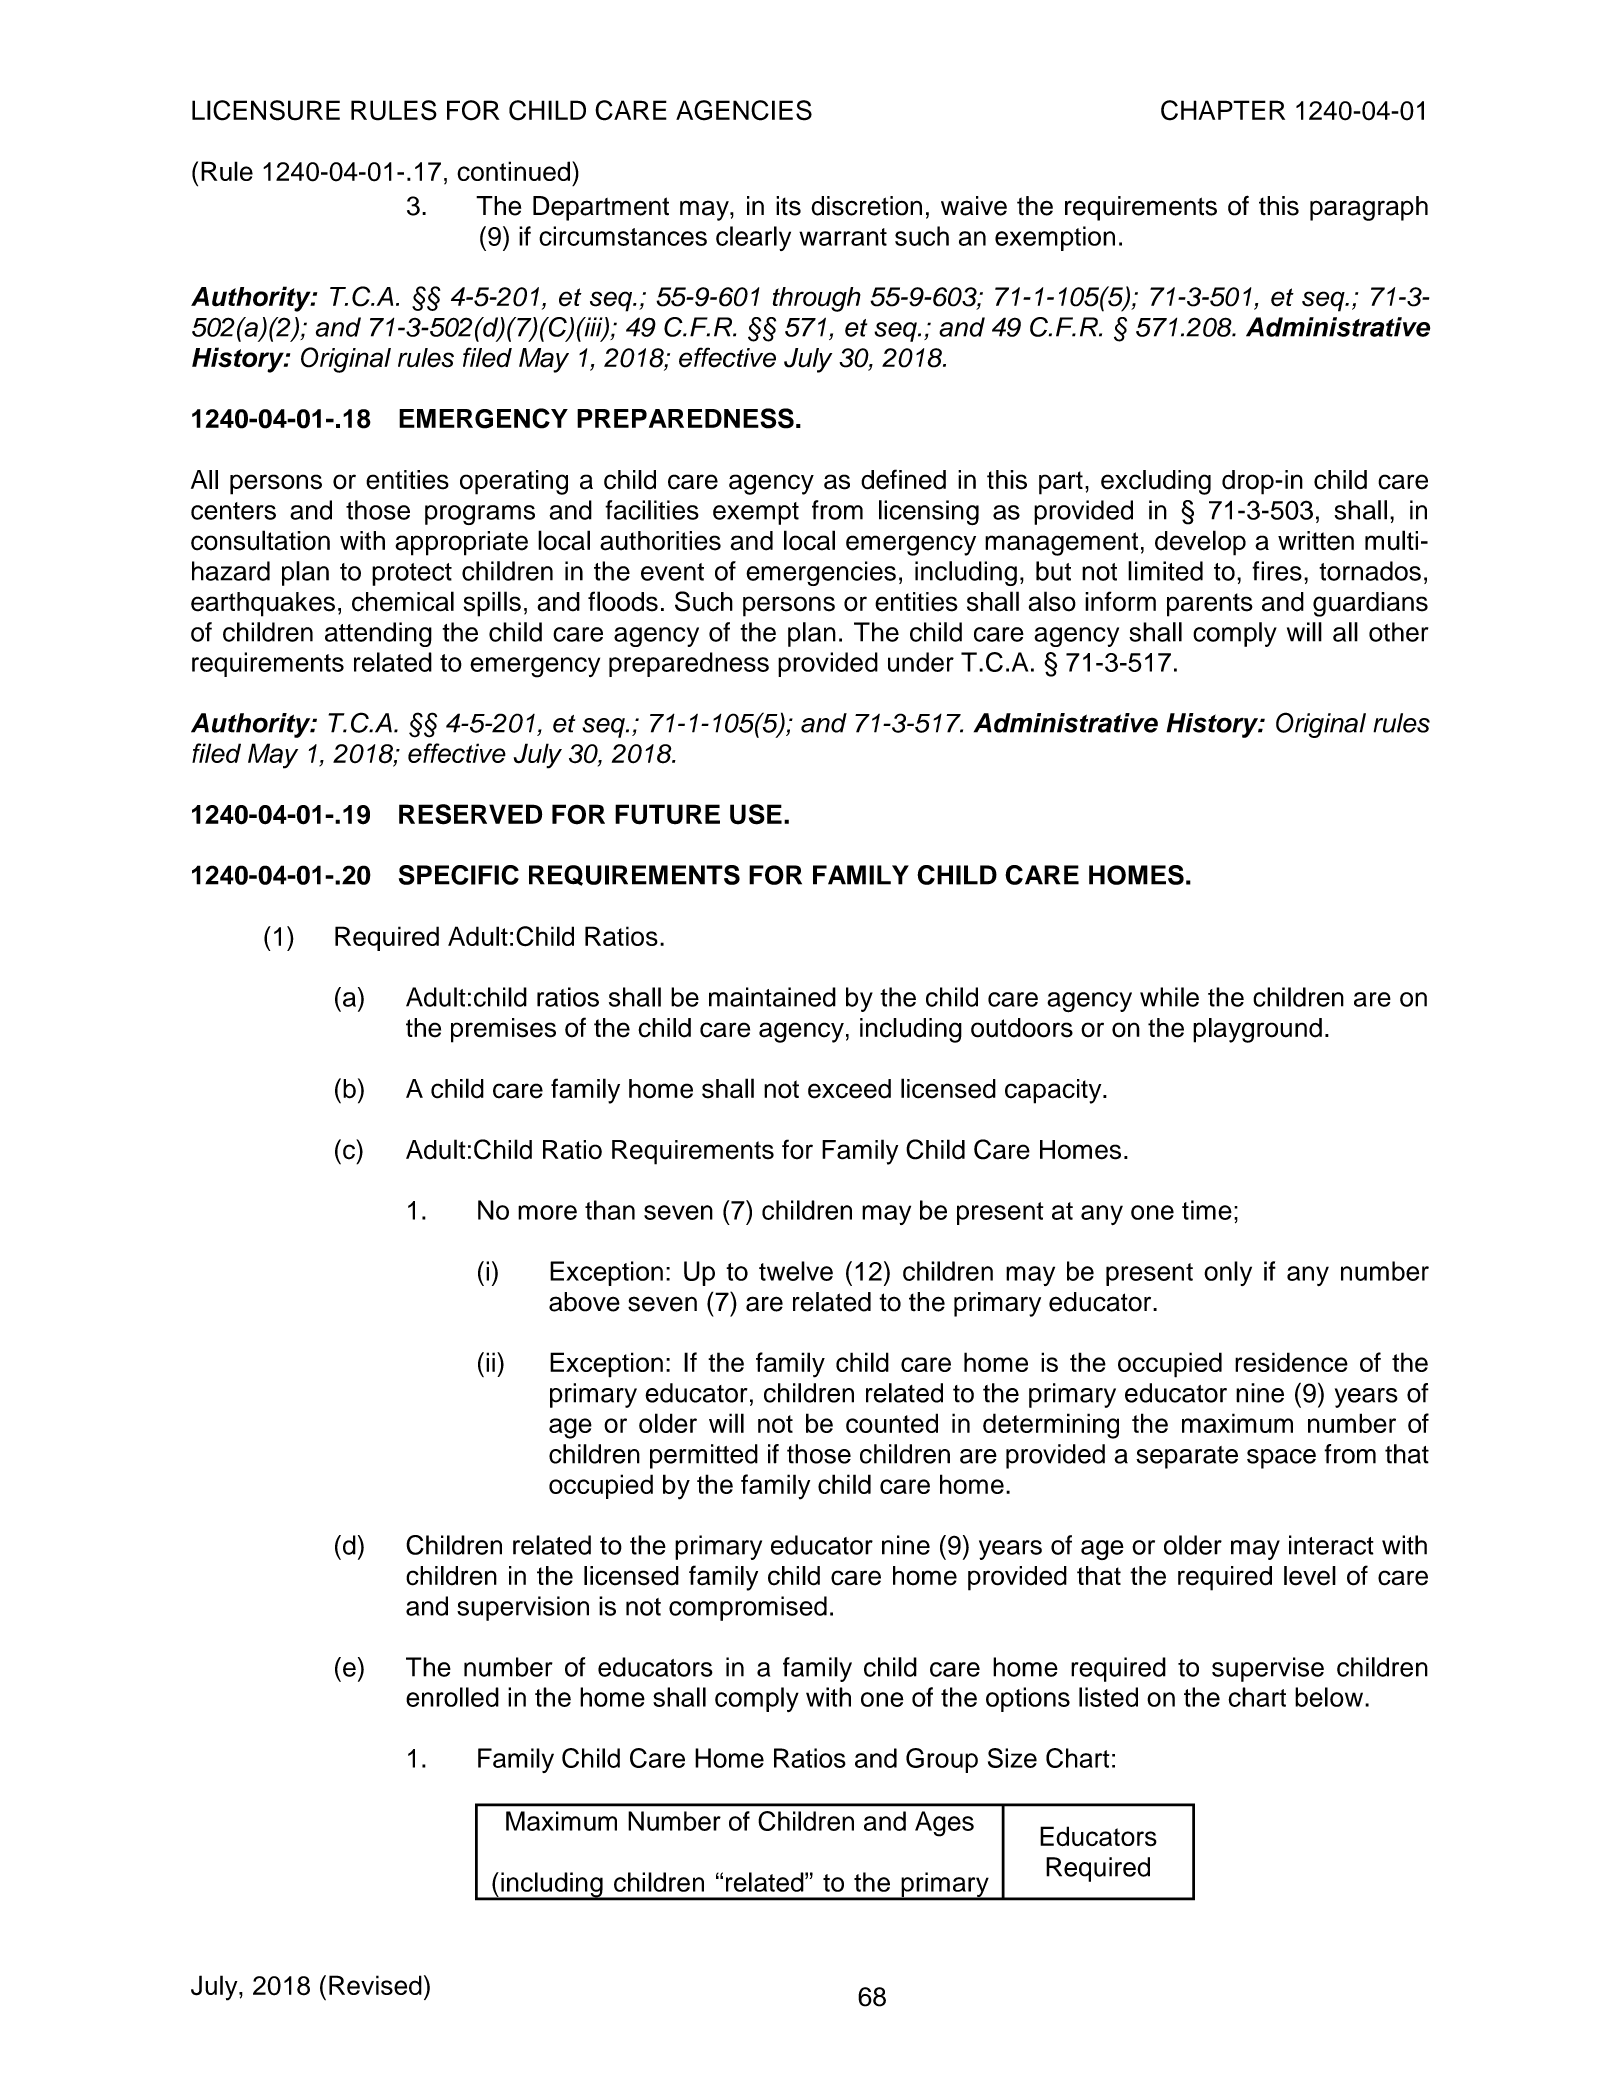 Image resolution: width=1620 pixels, height=2096 pixels. What do you see at coordinates (1257, 1030) in the document?
I see `playground` at bounding box center [1257, 1030].
